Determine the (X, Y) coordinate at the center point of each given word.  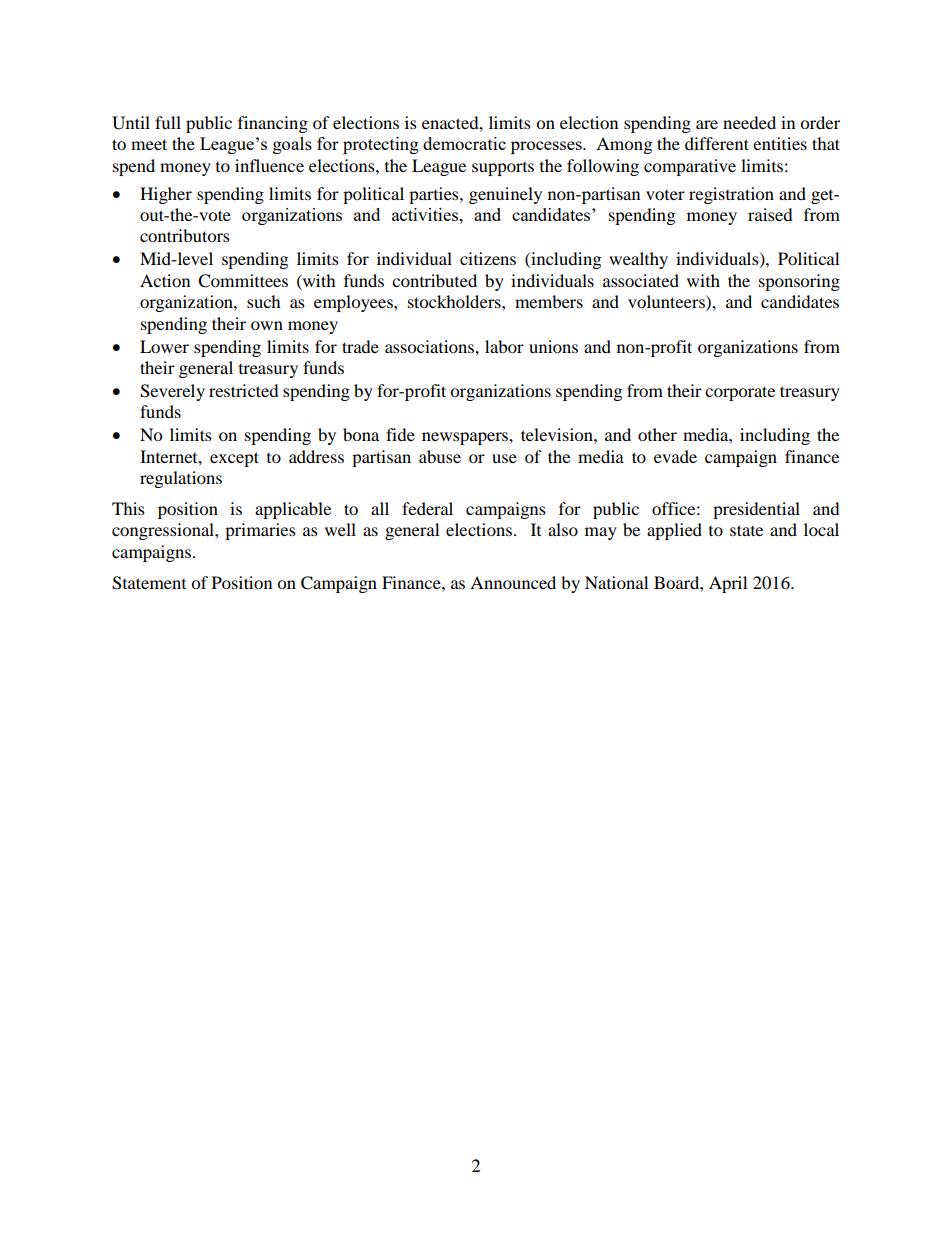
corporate (740, 393)
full (168, 122)
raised (770, 214)
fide (400, 434)
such (264, 301)
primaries (260, 531)
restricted (244, 390)
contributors (185, 235)
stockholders (455, 301)
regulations (181, 479)
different (717, 143)
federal (427, 508)
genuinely (505, 195)
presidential (756, 510)
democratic (464, 143)
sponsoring (799, 282)
